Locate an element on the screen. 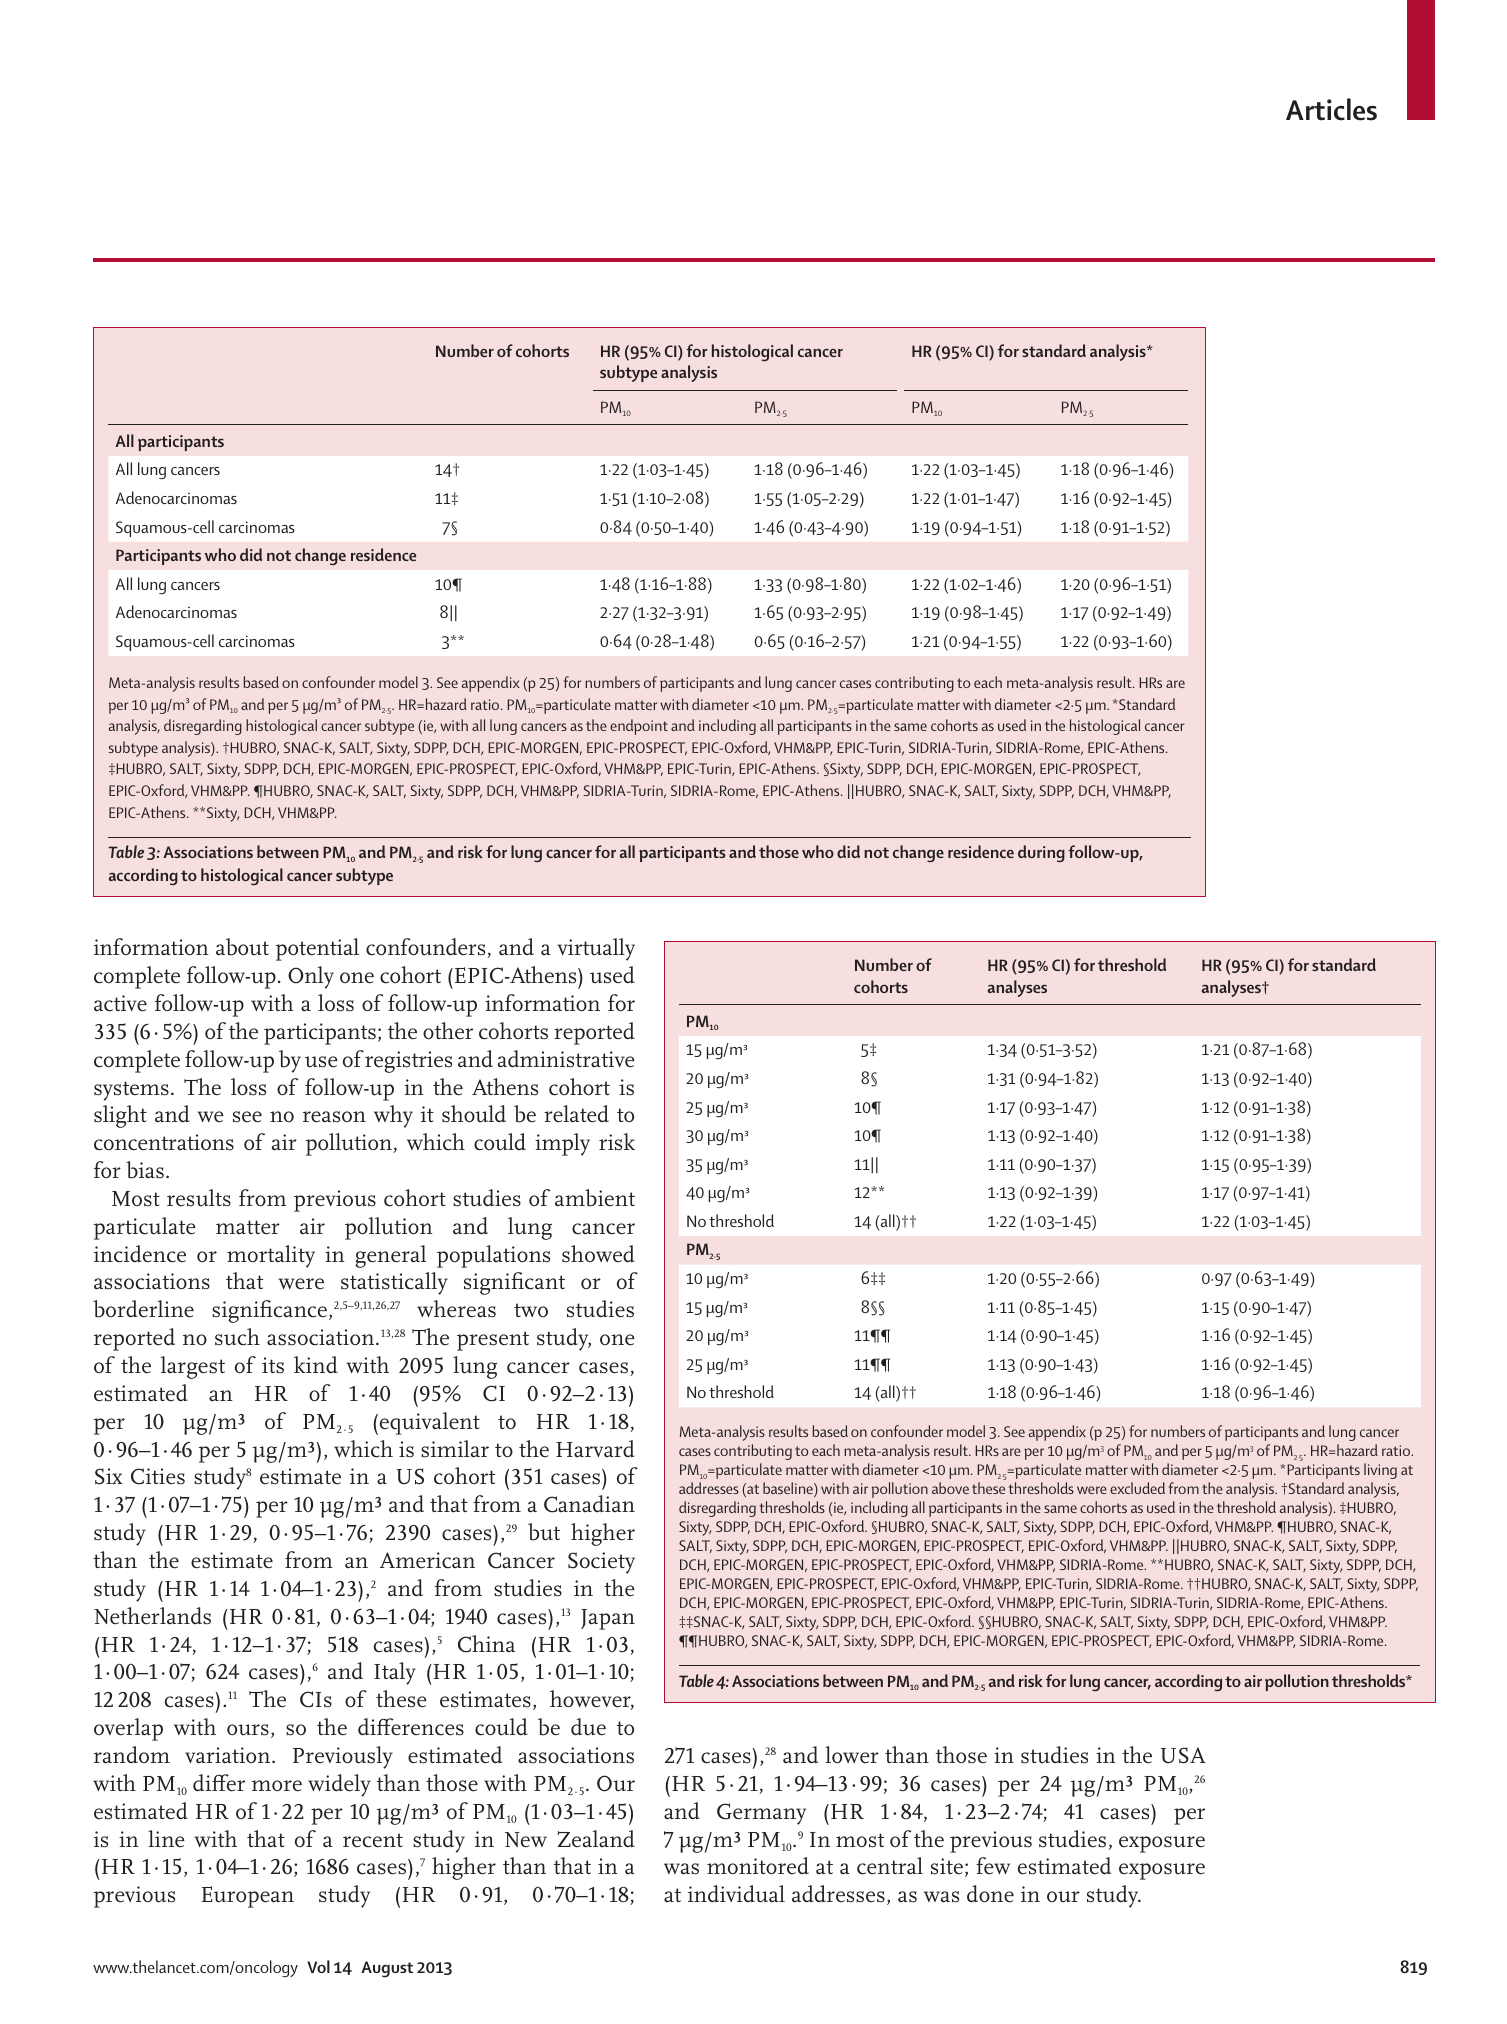 The height and width of the screenshot is (2024, 1507). Articles is located at coordinates (1331, 109).
